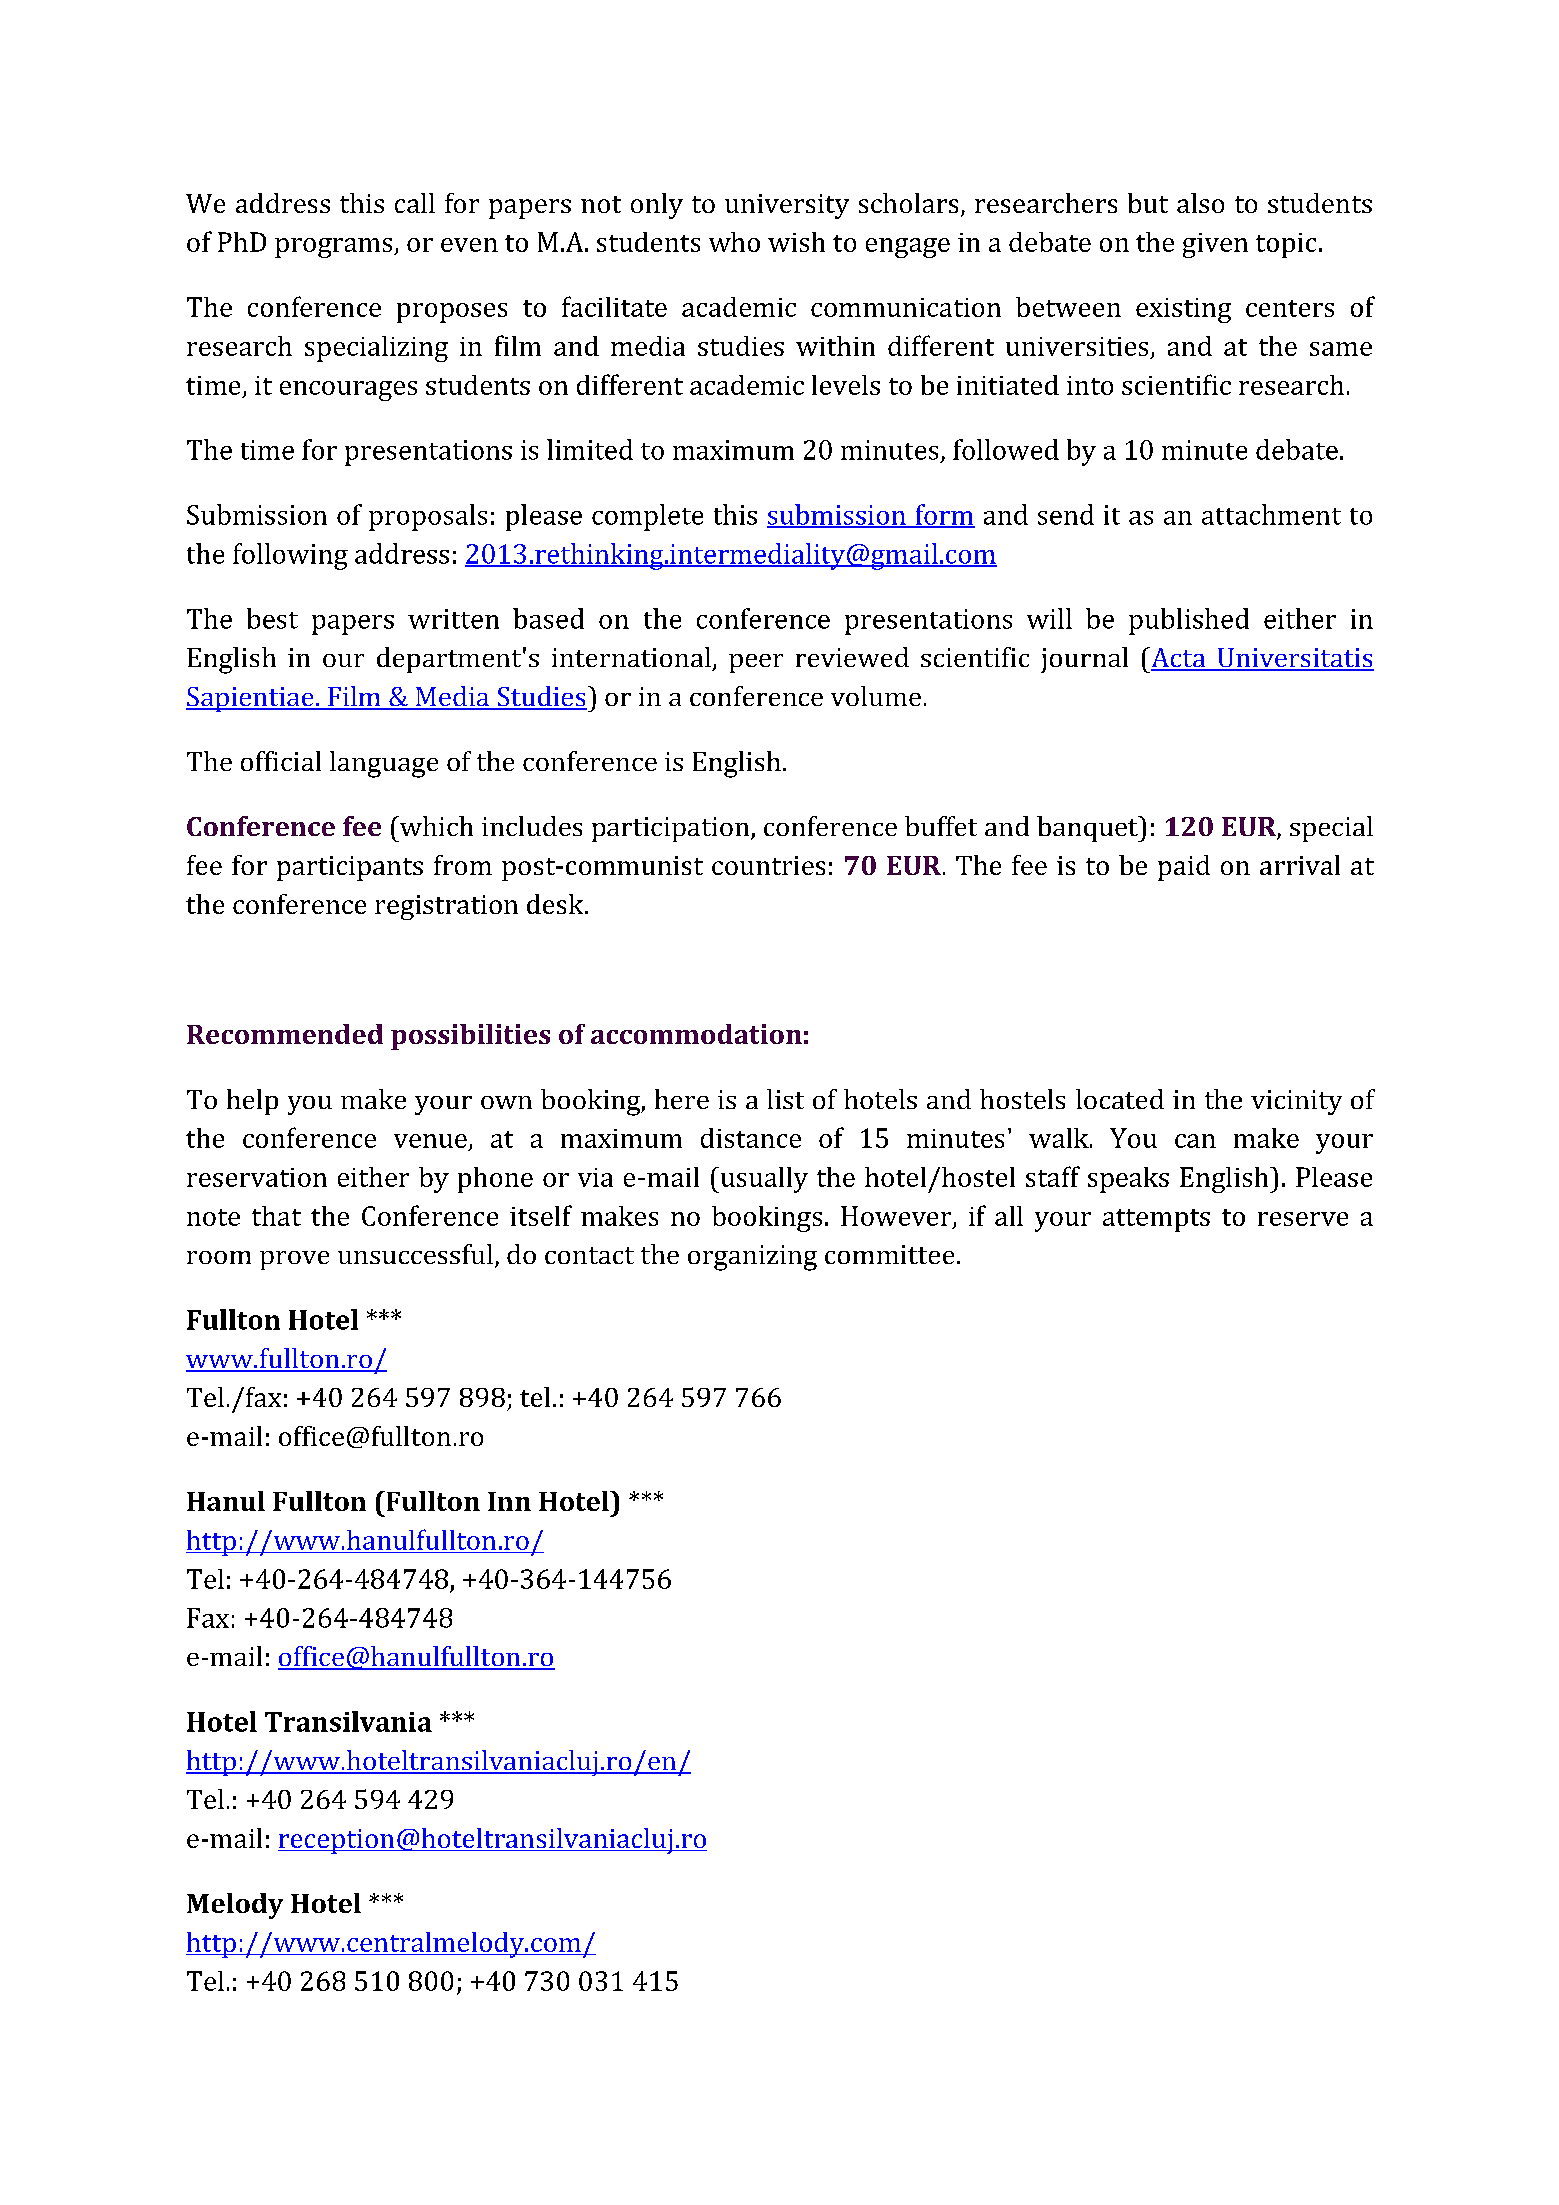 The image size is (1559, 2205). I want to click on given, so click(1215, 245).
